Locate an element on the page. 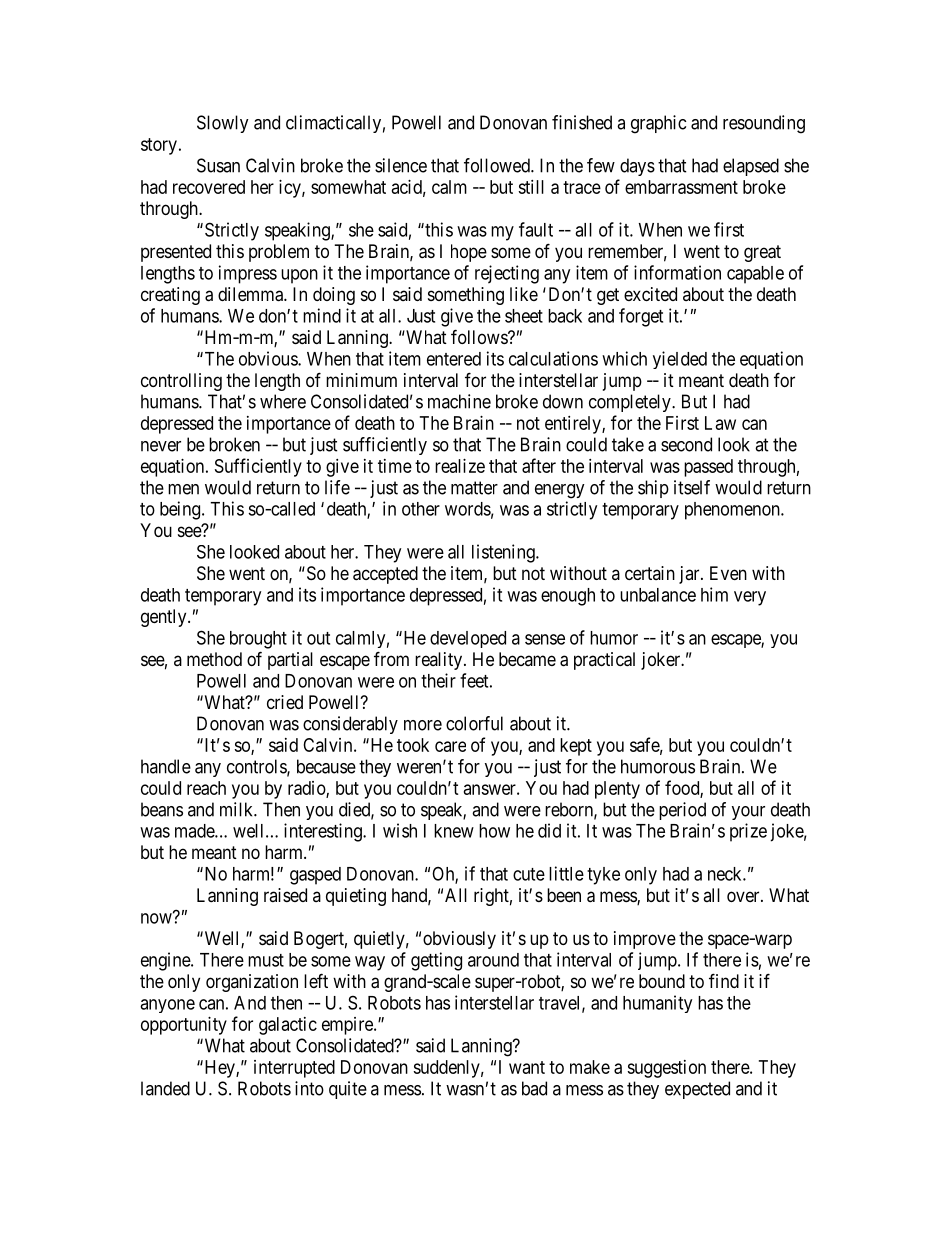 This document has height=1233, width=952. followed is located at coordinates (498, 165).
